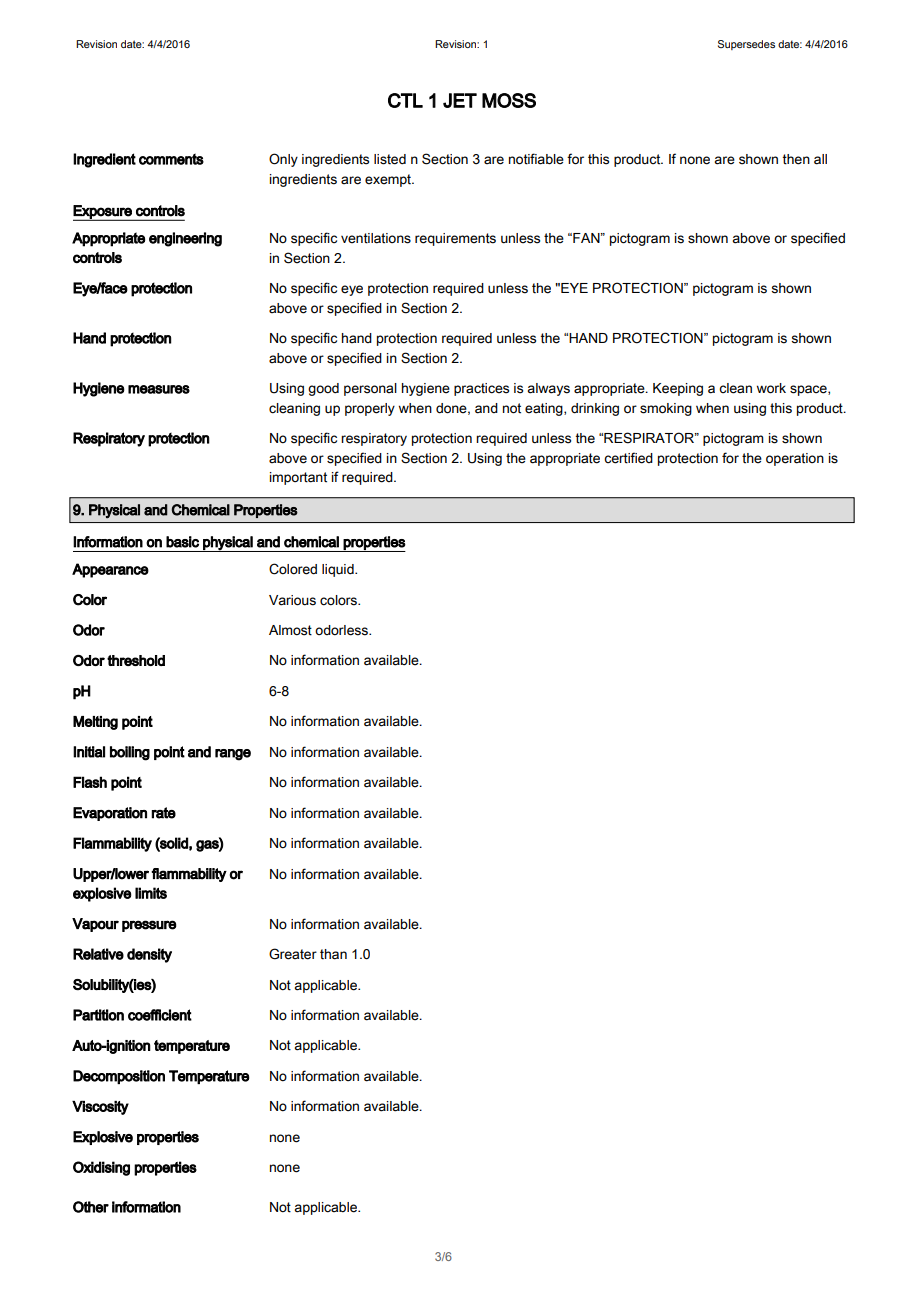 This image has width=924, height=1308. I want to click on rate, so click(163, 813).
